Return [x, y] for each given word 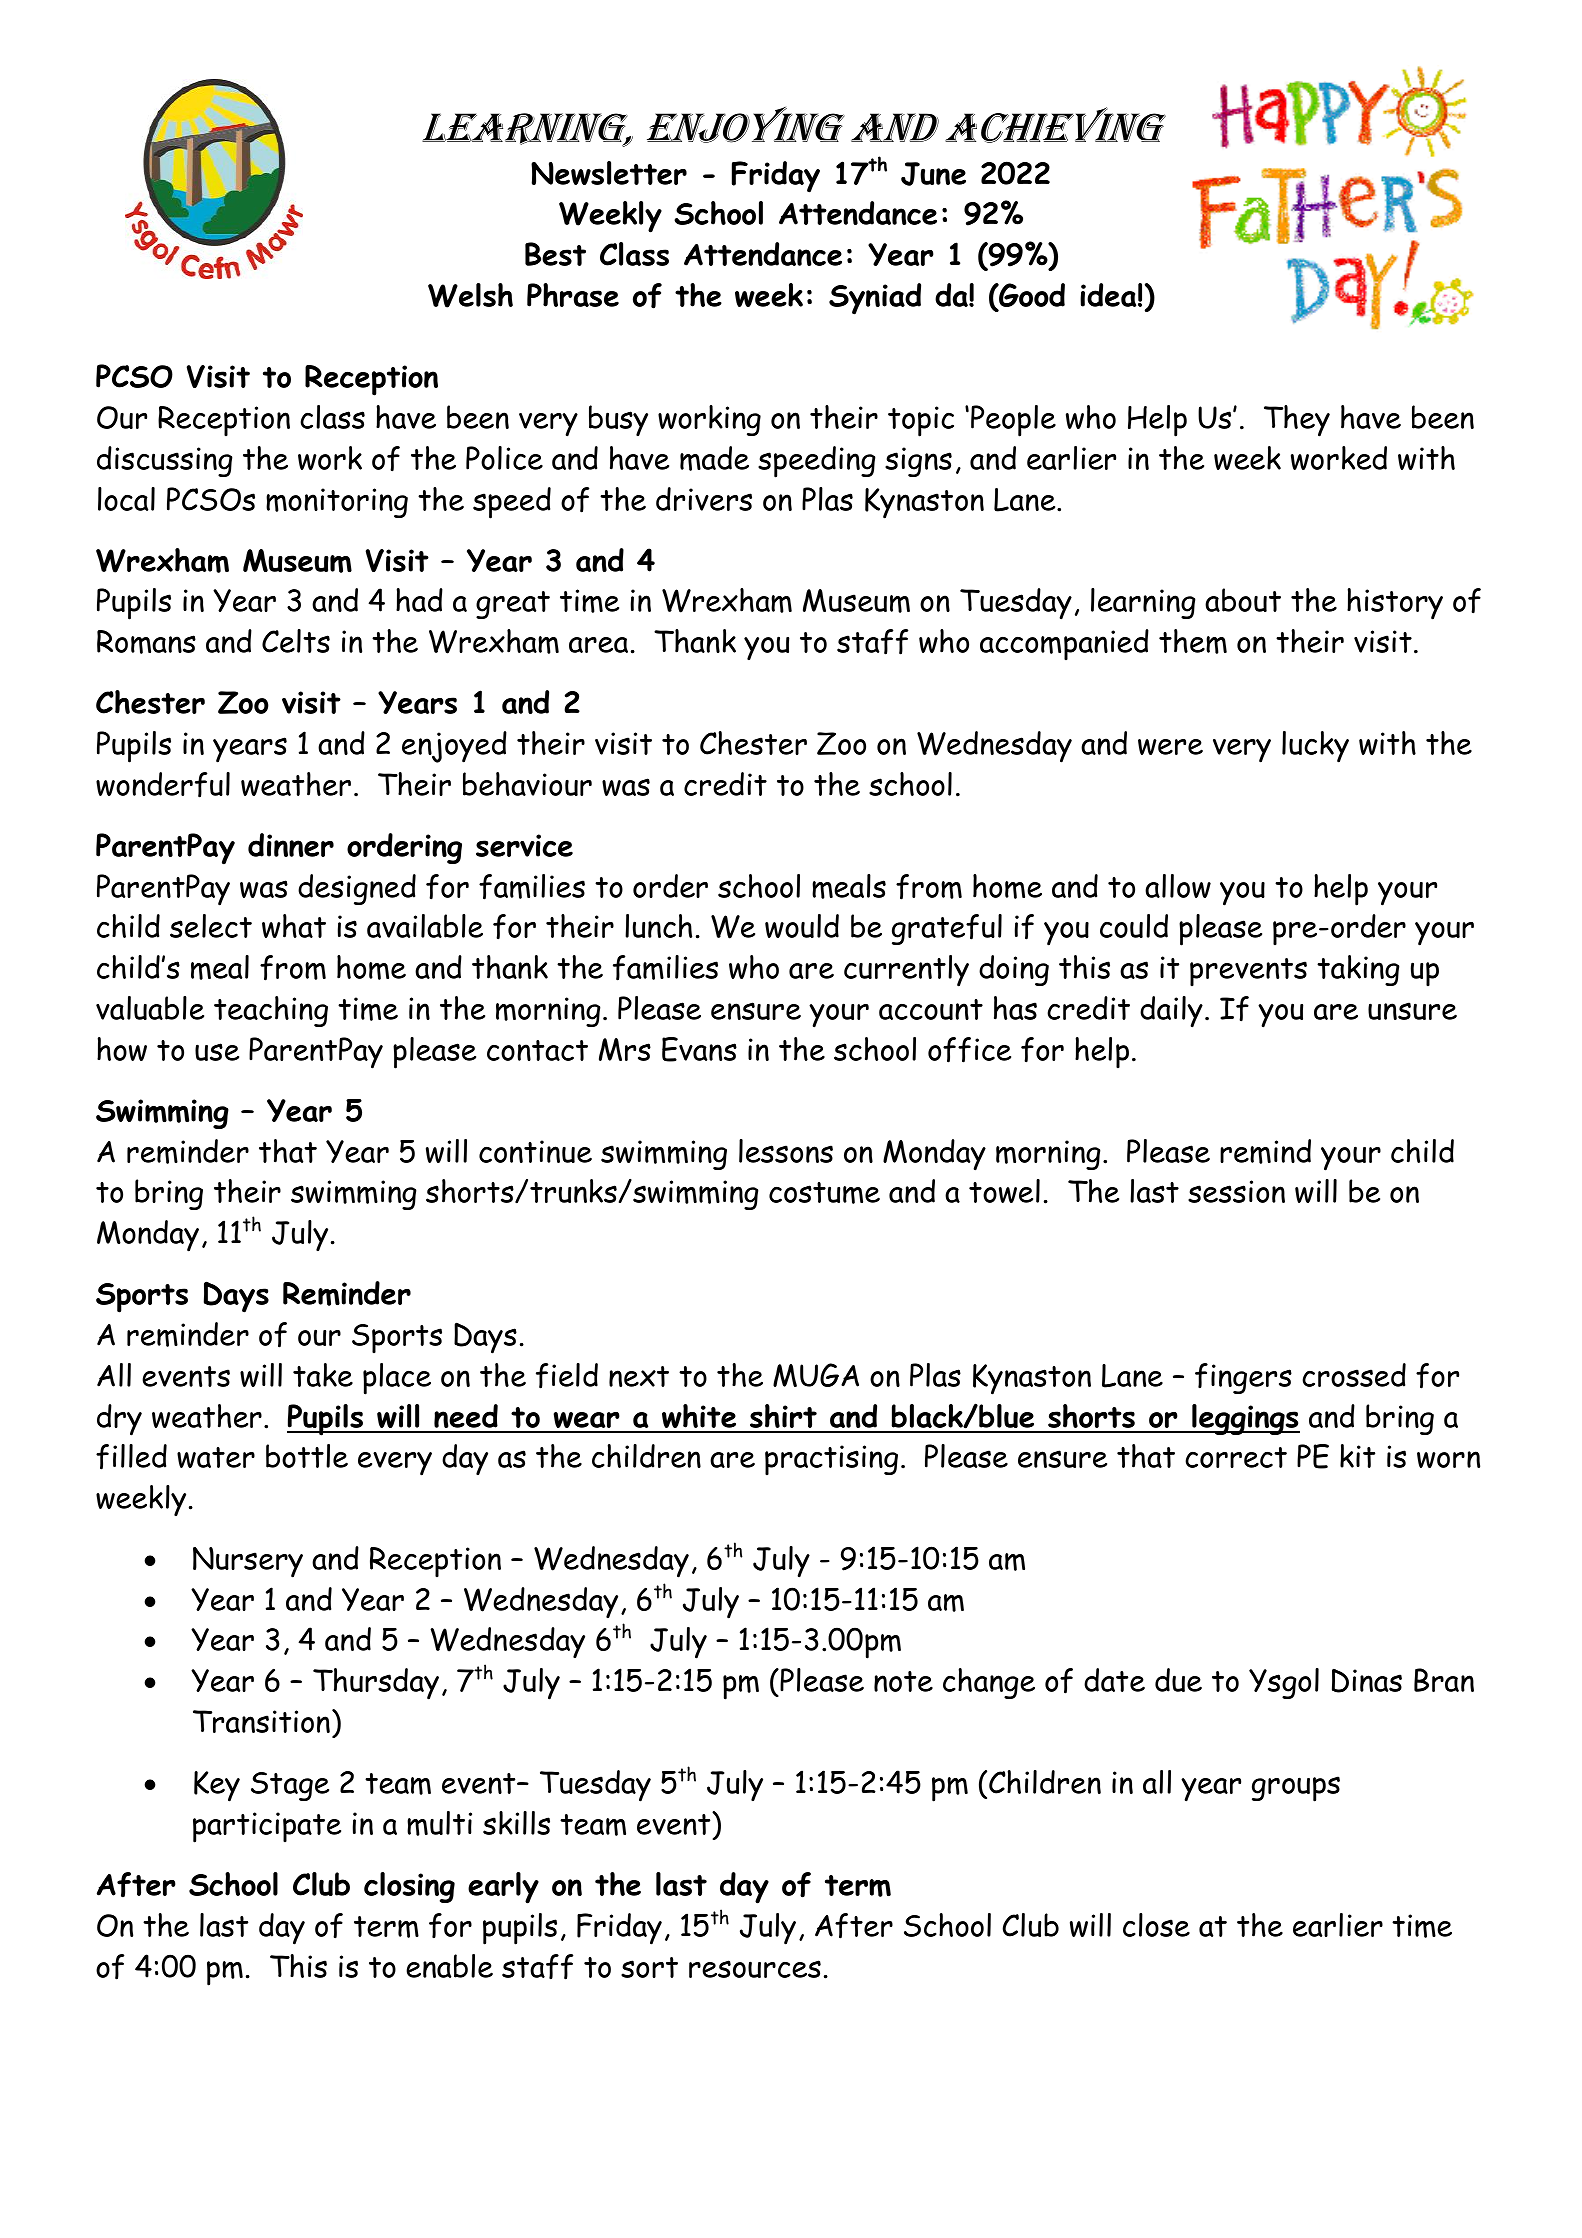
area [598, 645]
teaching [271, 1011]
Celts [296, 641]
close [1156, 1925]
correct [1236, 1457]
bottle [307, 1456]
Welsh [470, 295]
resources [755, 1969]
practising [831, 1460]
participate [267, 1827]
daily [1171, 1012]
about [1243, 600]
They [1297, 421]
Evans [699, 1049]
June [933, 174]
